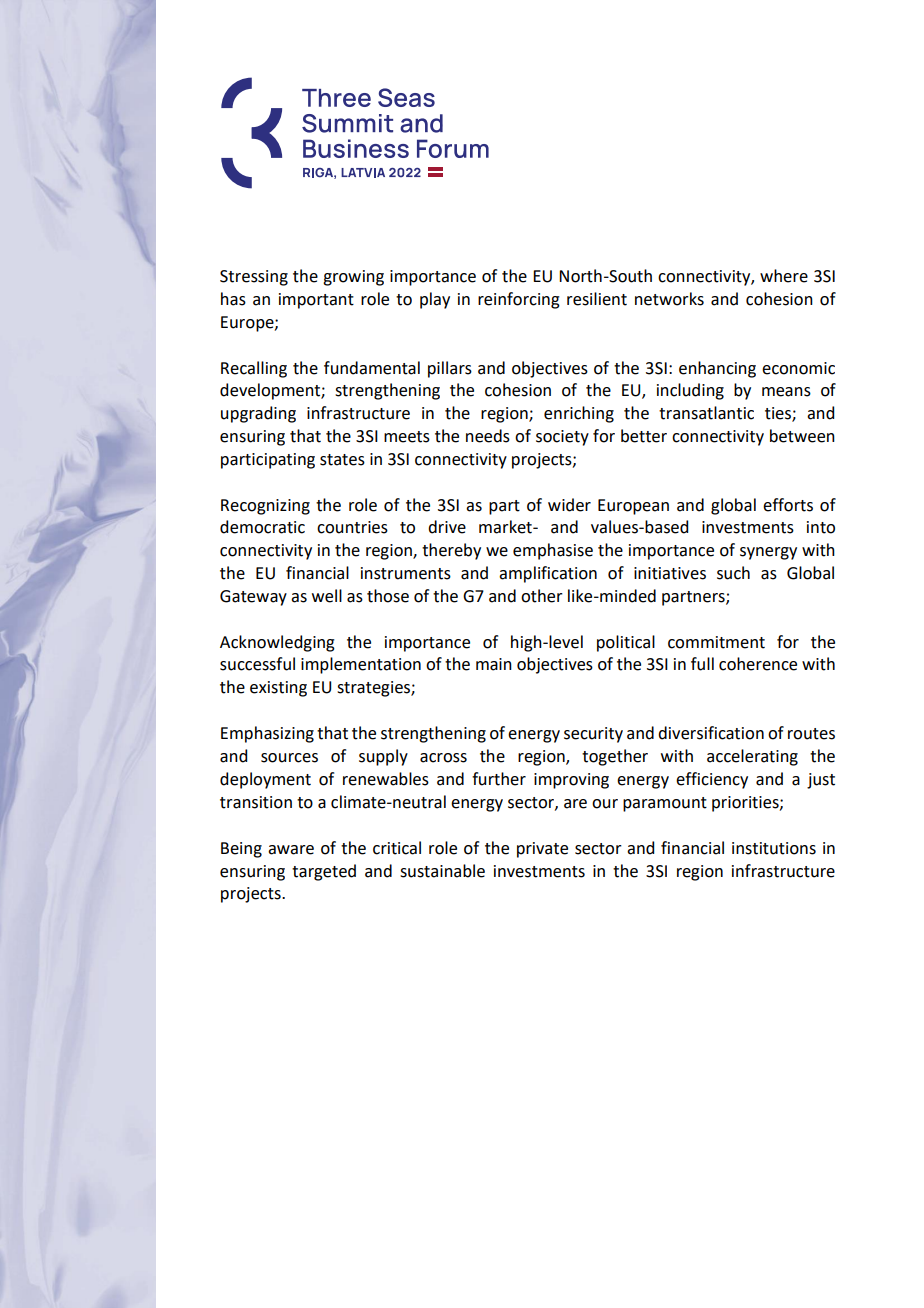 This screenshot has width=924, height=1308. I want to click on important, so click(316, 301).
